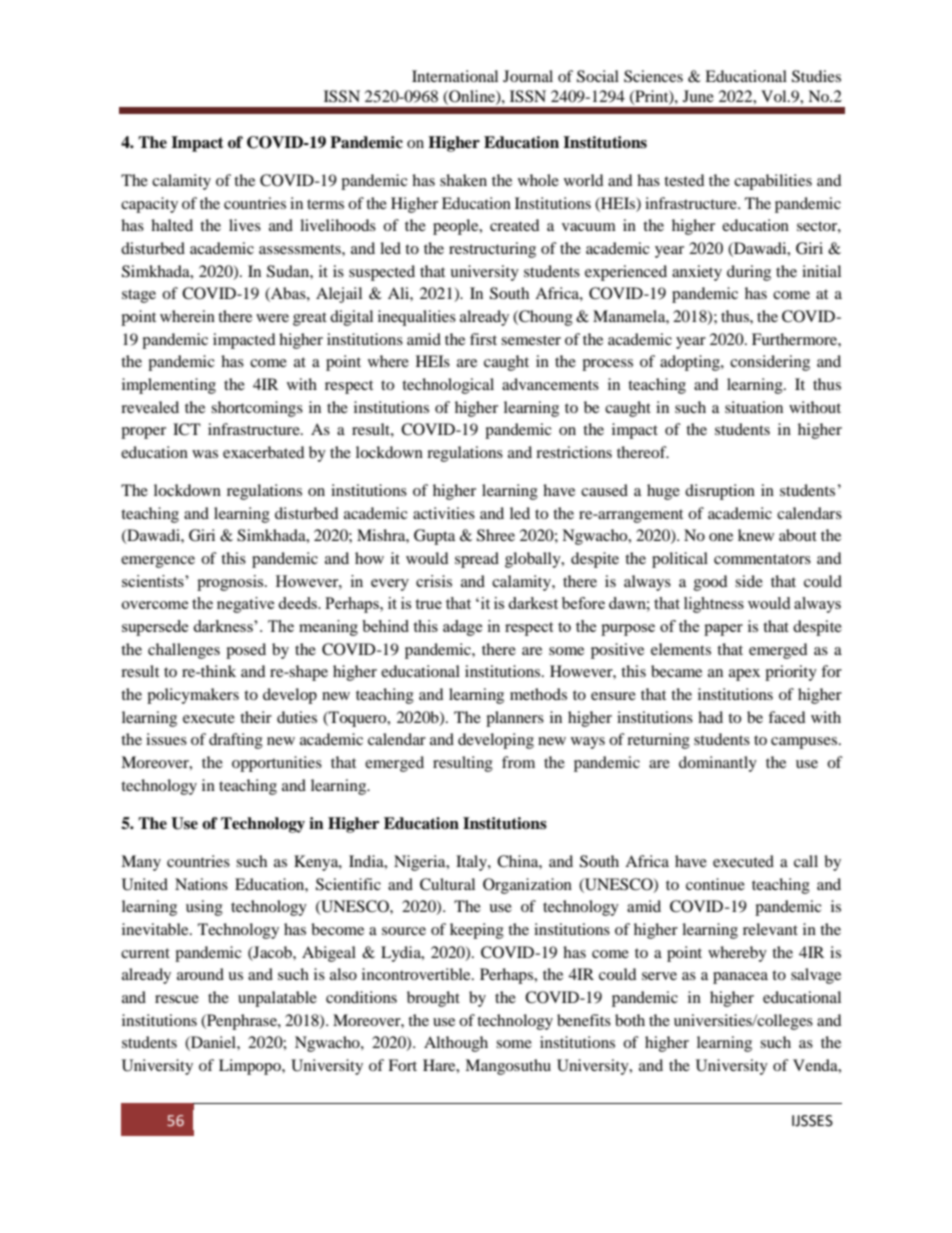  What do you see at coordinates (518, 762) in the screenshot?
I see `from` at bounding box center [518, 762].
